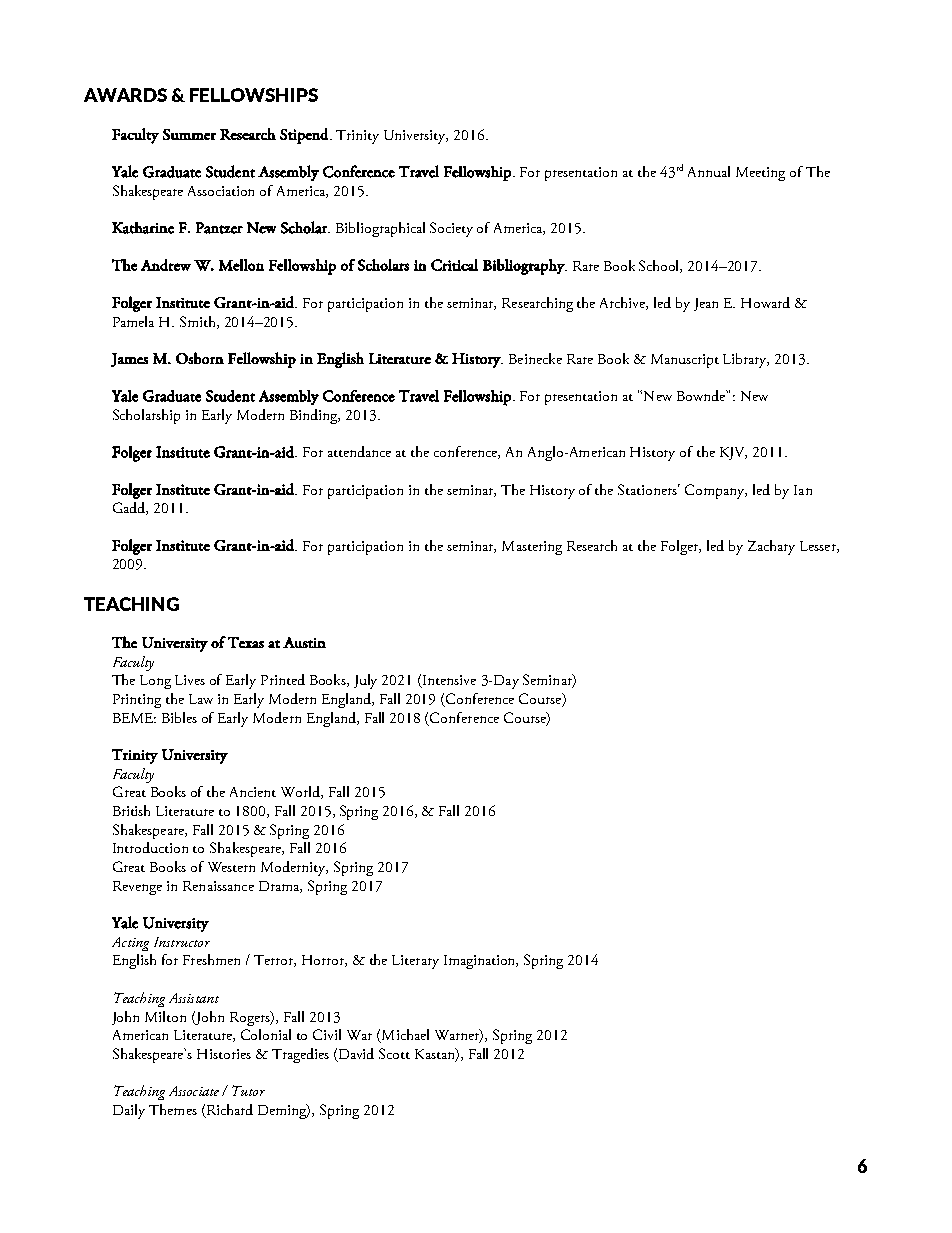 Image resolution: width=952 pixels, height=1233 pixels. Describe the element at coordinates (771, 547) in the screenshot. I see `Zachary` at that location.
